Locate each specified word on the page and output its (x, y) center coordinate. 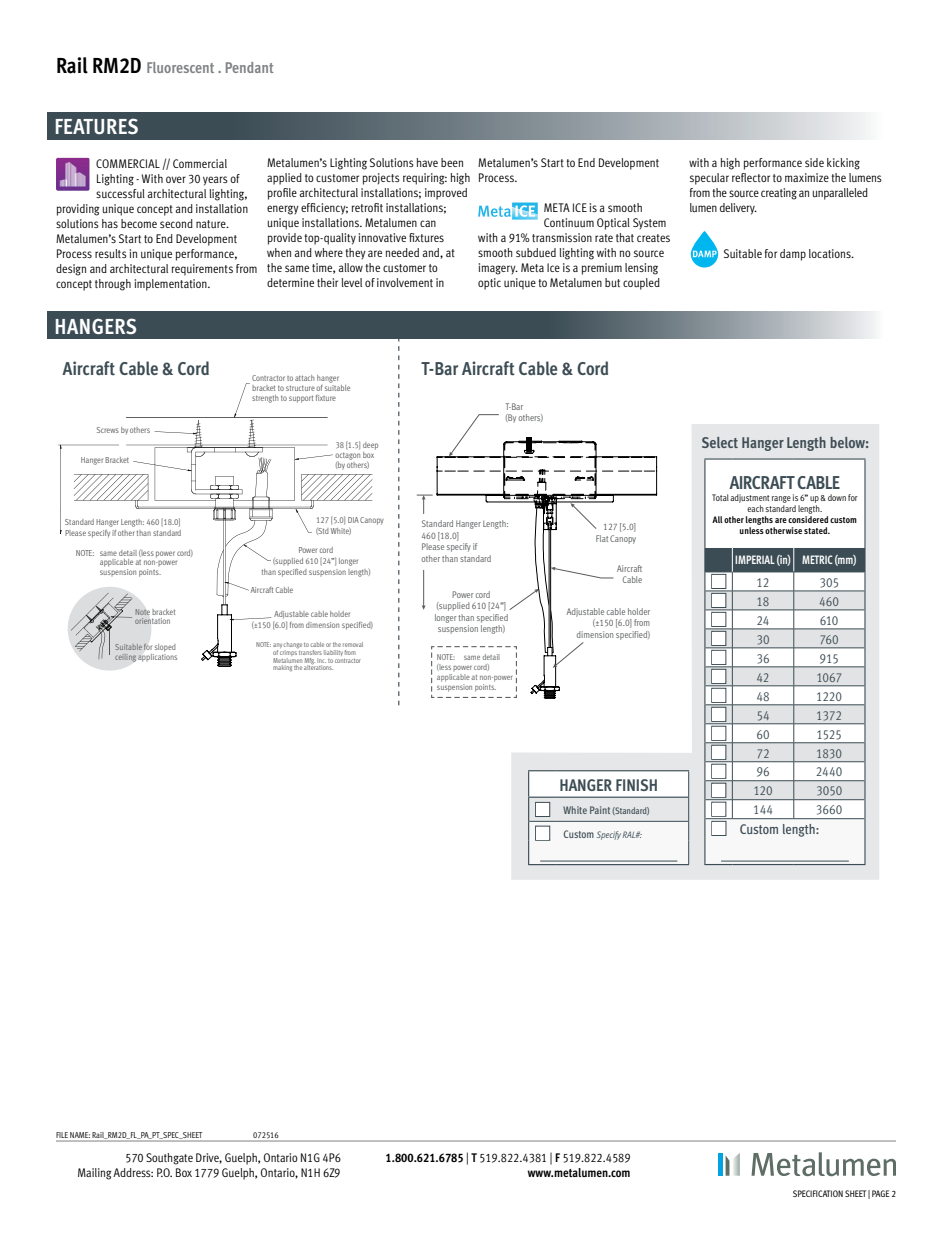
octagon (347, 457)
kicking (843, 164)
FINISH (636, 785)
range (781, 499)
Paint (600, 810)
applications (157, 656)
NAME (80, 1136)
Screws (108, 430)
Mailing (95, 1174)
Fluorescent (180, 67)
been (452, 162)
